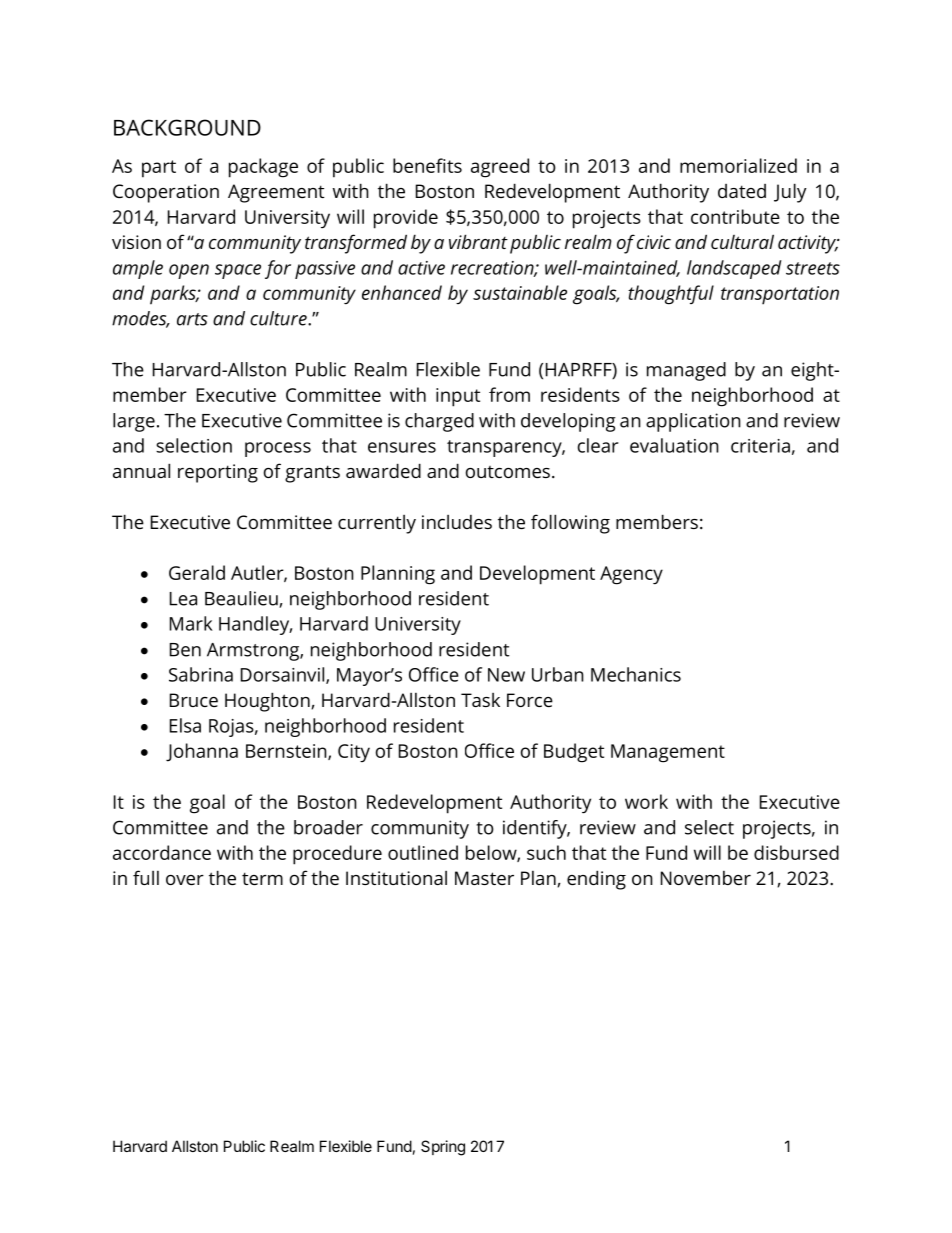 The height and width of the screenshot is (1233, 952). What do you see at coordinates (443, 1148) in the screenshot?
I see `Spring` at bounding box center [443, 1148].
